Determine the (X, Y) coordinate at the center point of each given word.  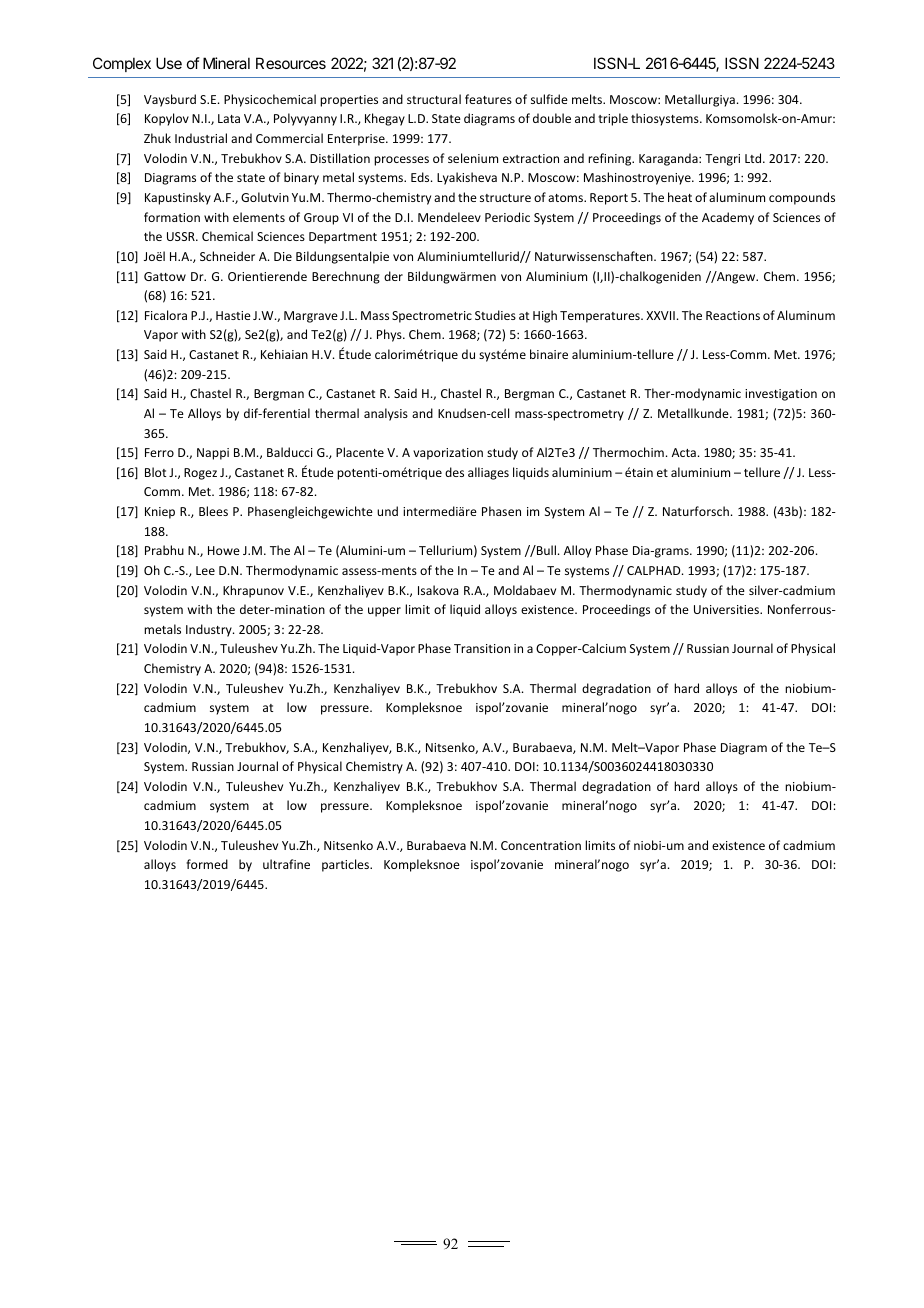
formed (207, 864)
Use (169, 63)
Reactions (733, 315)
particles (346, 865)
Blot (155, 472)
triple (613, 119)
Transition (482, 648)
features (488, 99)
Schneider (227, 256)
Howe (224, 550)
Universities (727, 609)
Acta (684, 452)
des (454, 472)
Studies (495, 315)
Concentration (541, 845)
